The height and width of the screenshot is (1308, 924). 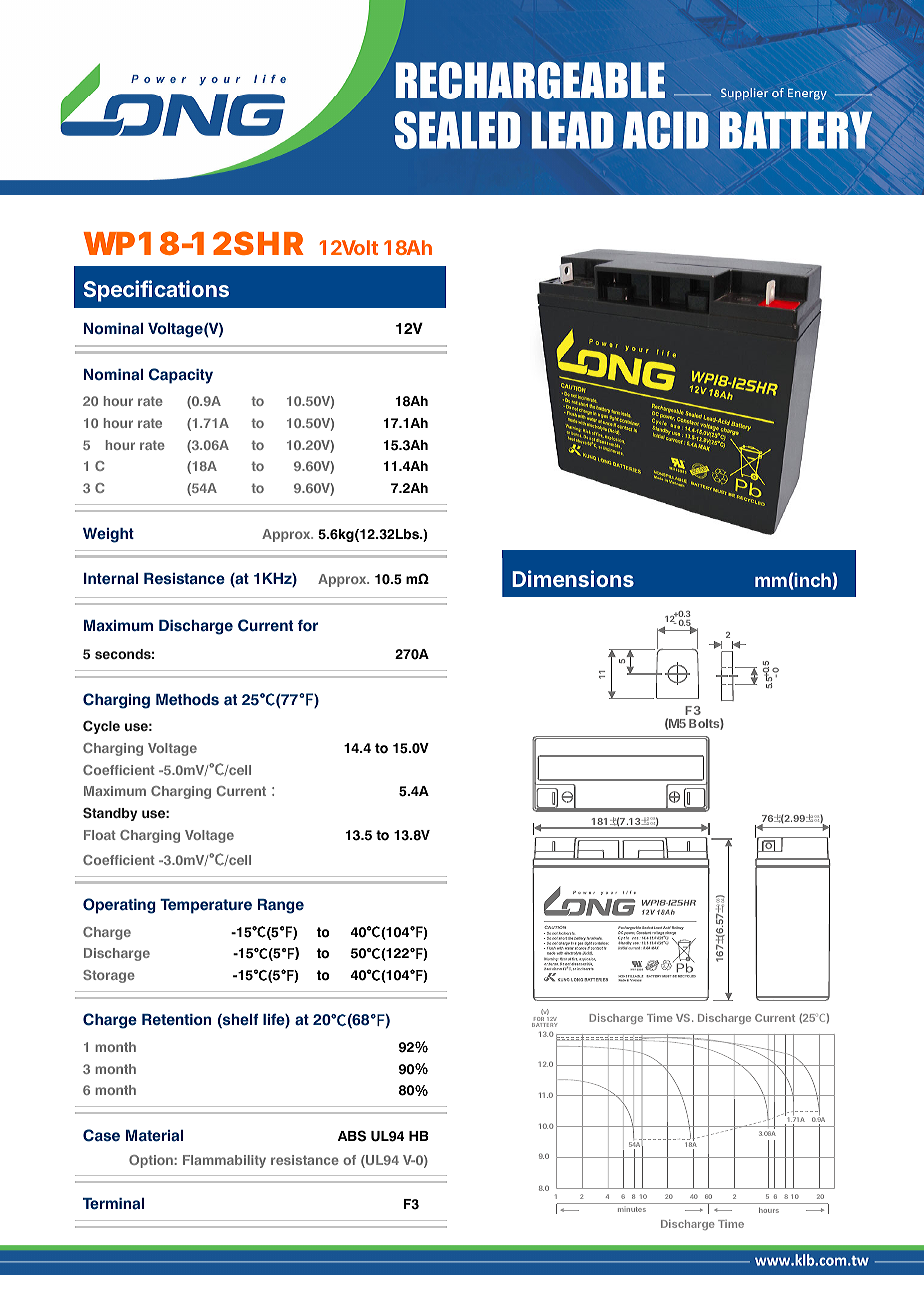 What do you see at coordinates (109, 976) in the screenshot?
I see `Storage` at bounding box center [109, 976].
